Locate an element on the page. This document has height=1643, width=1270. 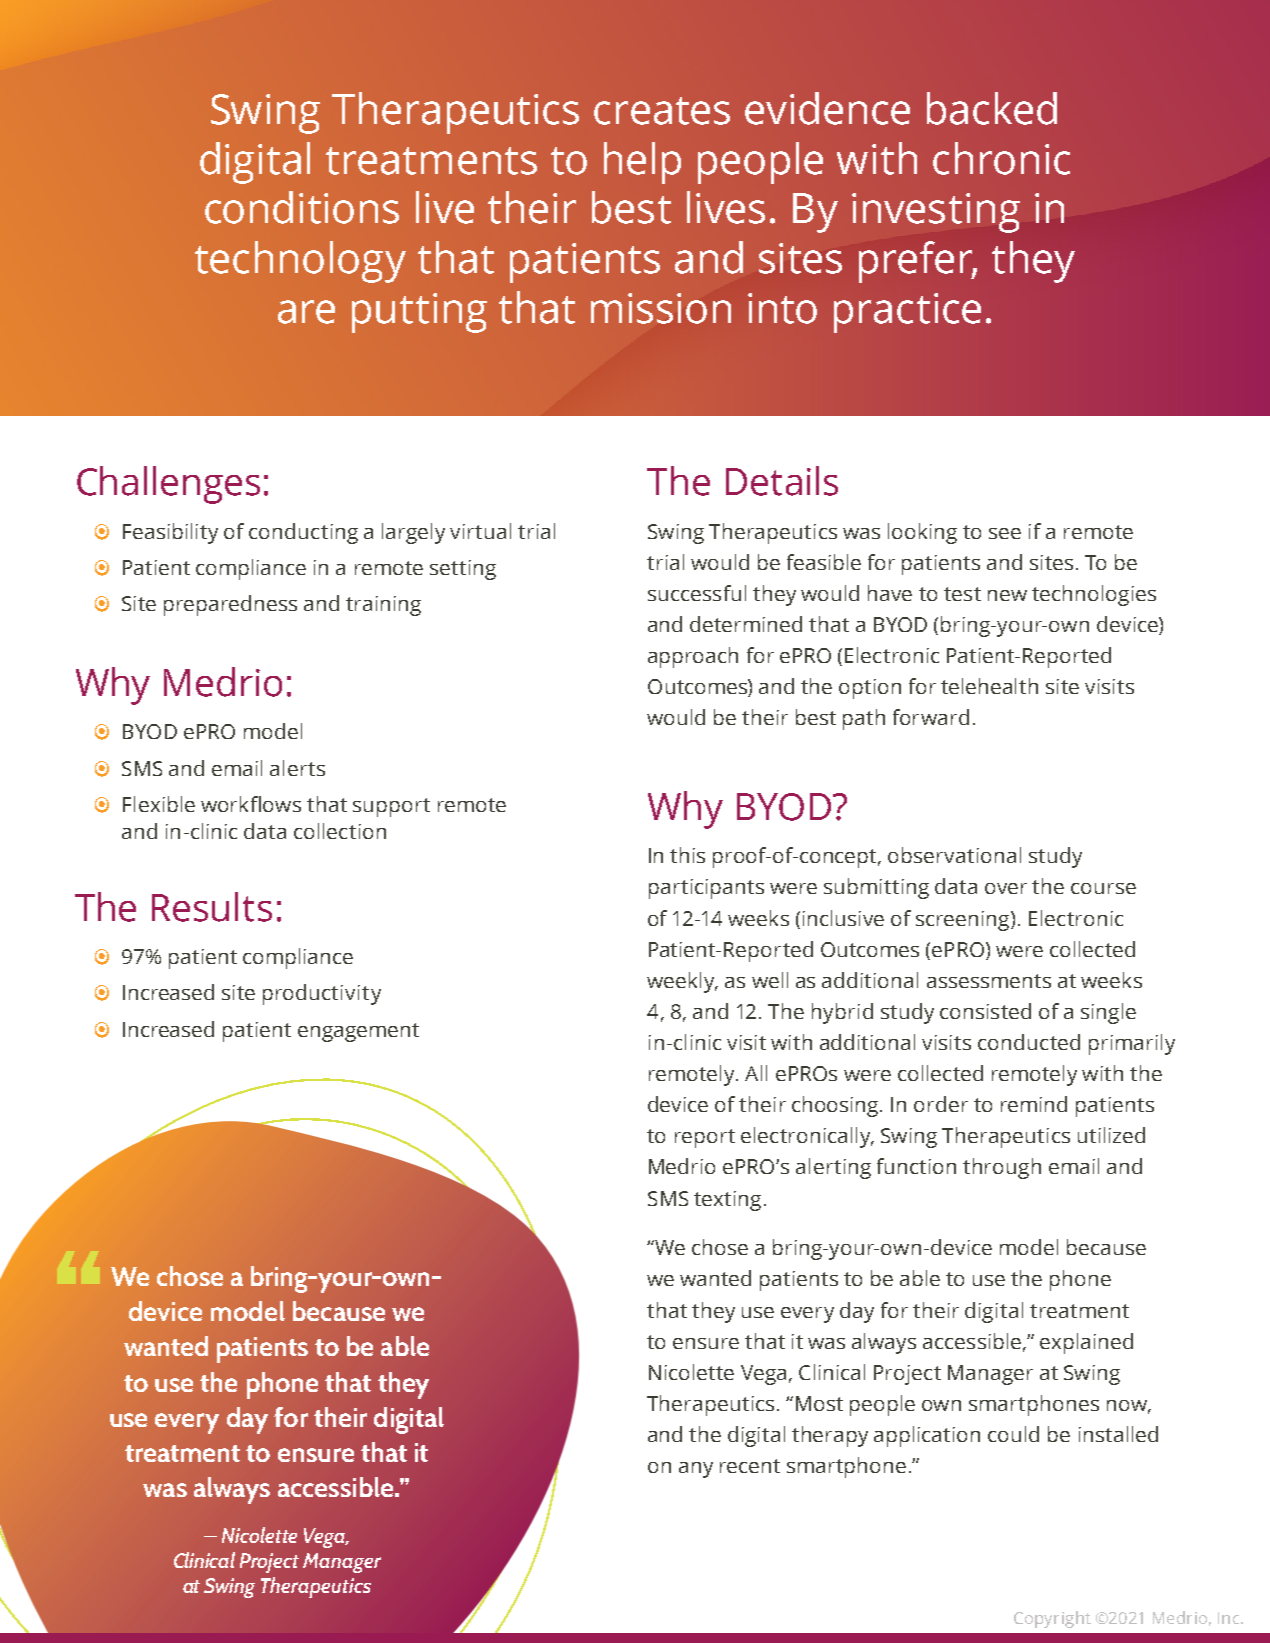
approach is located at coordinates (693, 657).
